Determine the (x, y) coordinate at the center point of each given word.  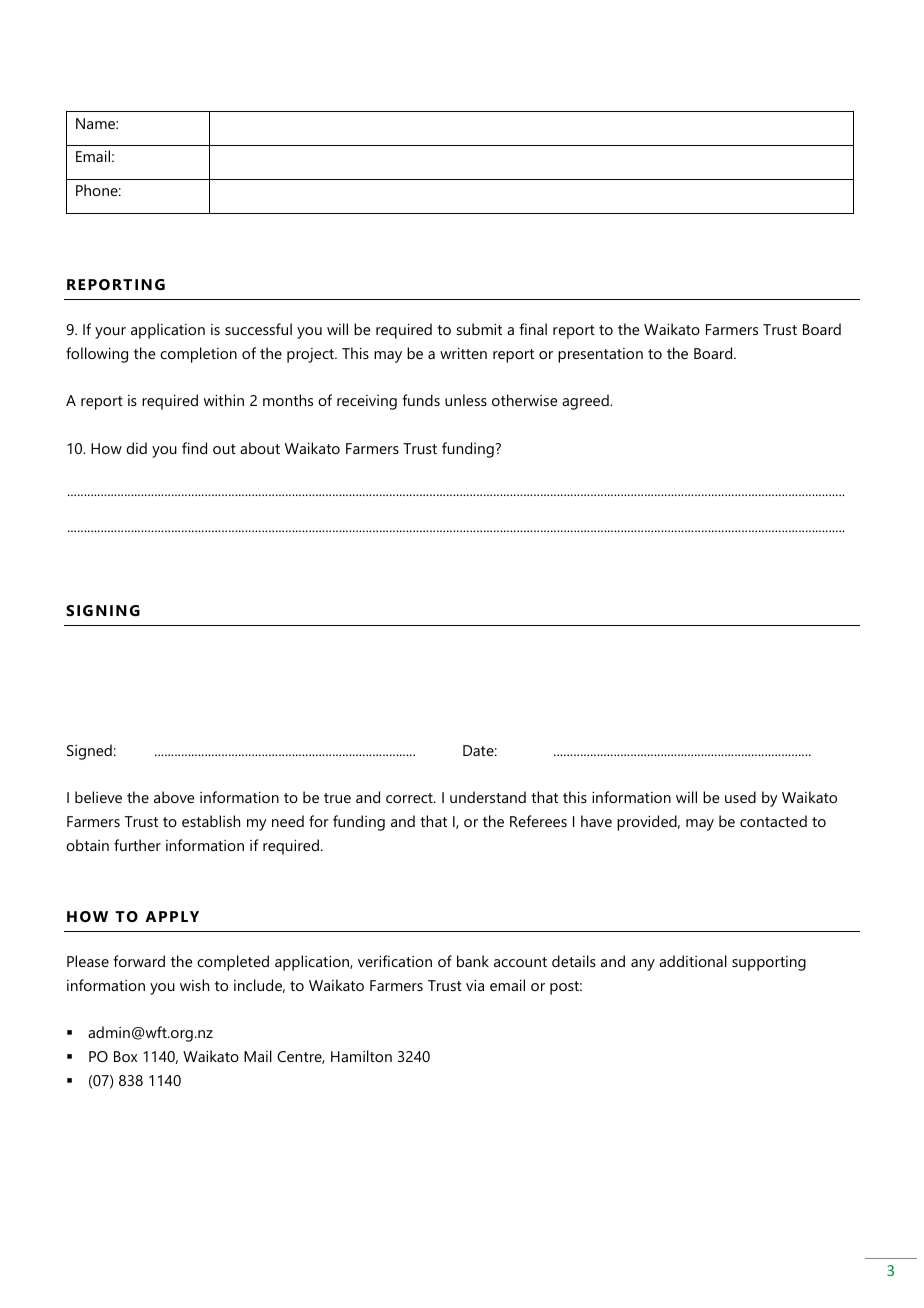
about (260, 448)
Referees (538, 821)
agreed (586, 402)
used (740, 797)
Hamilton (361, 1056)
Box (125, 1056)
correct (410, 798)
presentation (600, 355)
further (137, 845)
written (463, 353)
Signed (89, 752)
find (194, 448)
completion (198, 355)
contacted (773, 821)
